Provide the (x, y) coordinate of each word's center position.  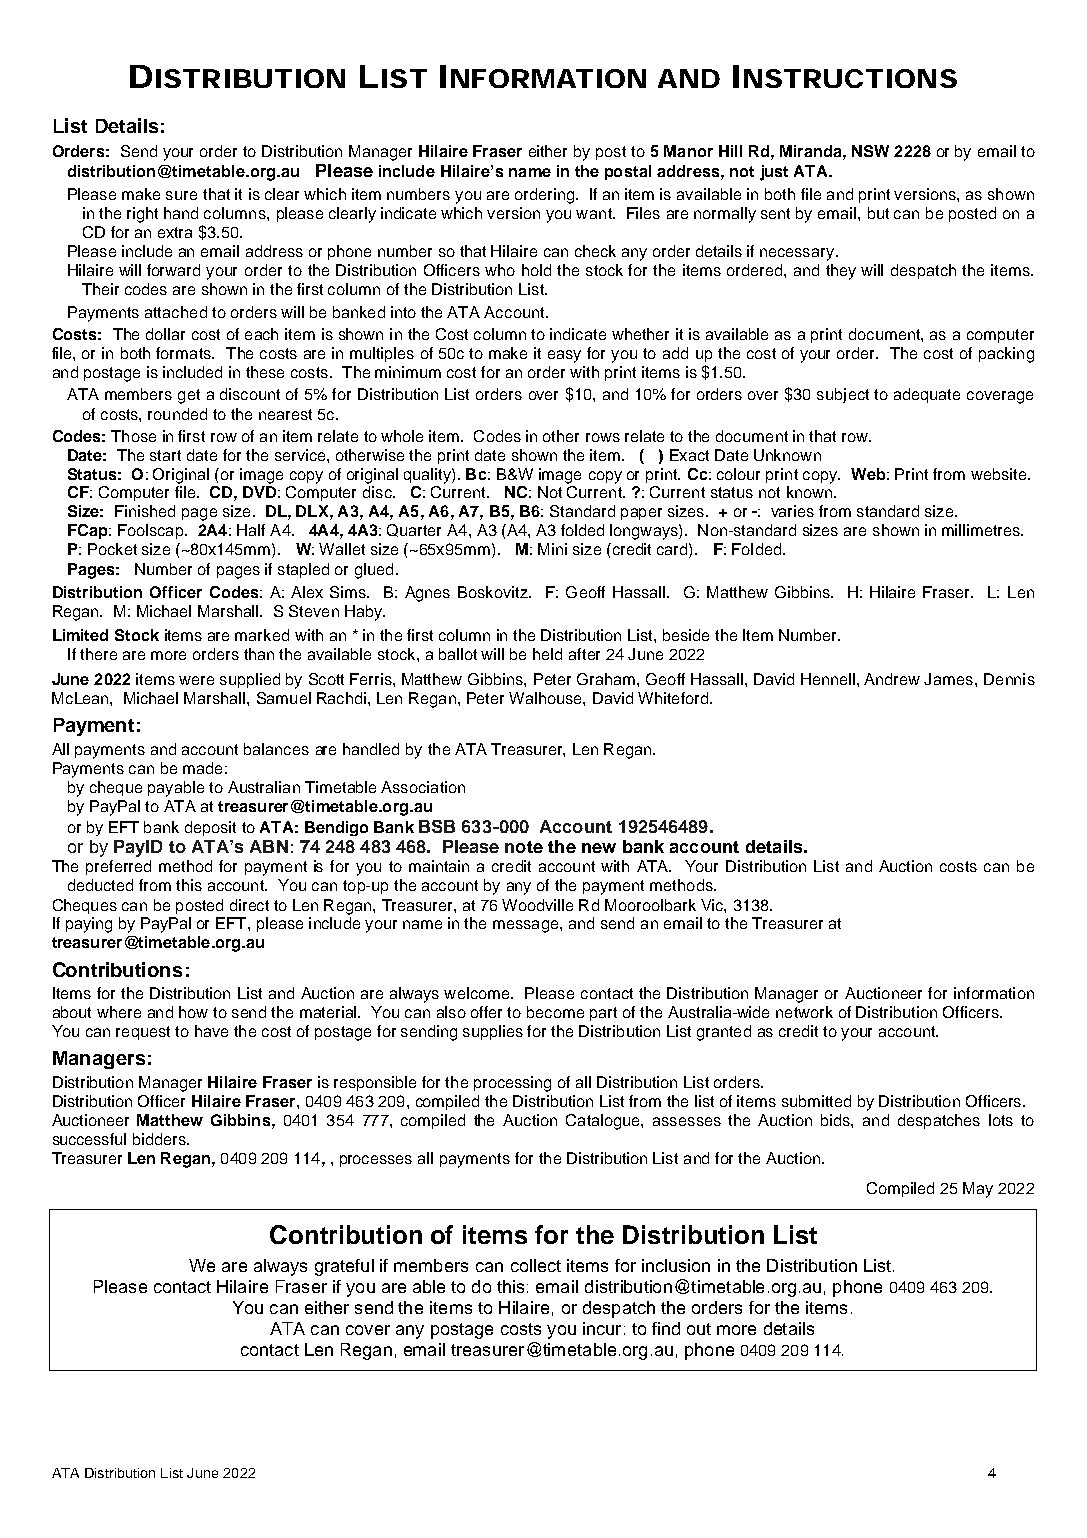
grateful (344, 1267)
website (1000, 474)
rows (603, 437)
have (211, 1031)
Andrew (892, 679)
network (804, 1012)
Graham (606, 679)
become (555, 1012)
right (142, 215)
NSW (870, 151)
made (202, 768)
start (165, 455)
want (595, 213)
